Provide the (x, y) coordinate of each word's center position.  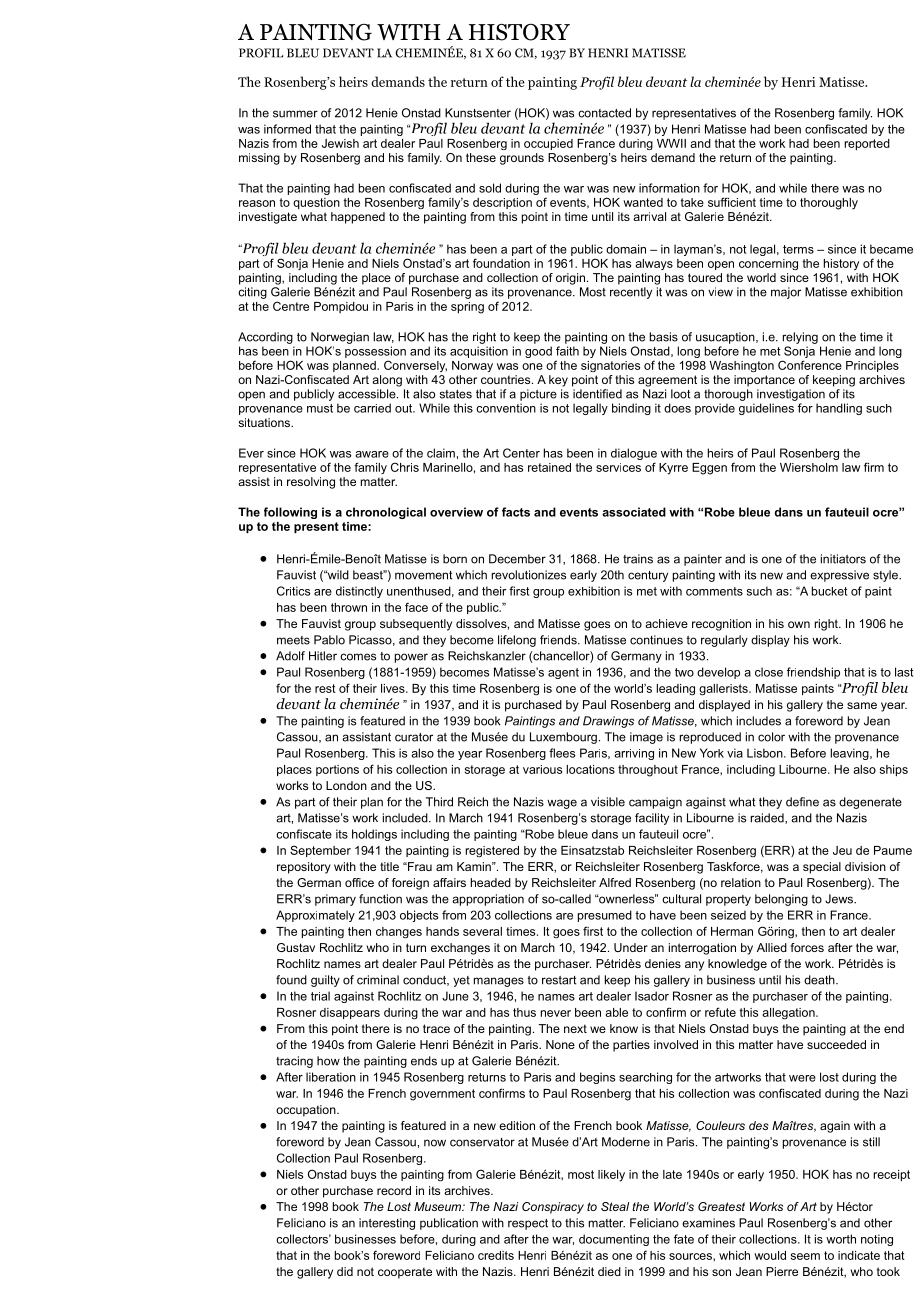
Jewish (340, 143)
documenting (614, 1240)
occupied (548, 144)
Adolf (290, 656)
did (345, 1271)
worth (841, 1239)
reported (867, 145)
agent (563, 673)
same (862, 705)
